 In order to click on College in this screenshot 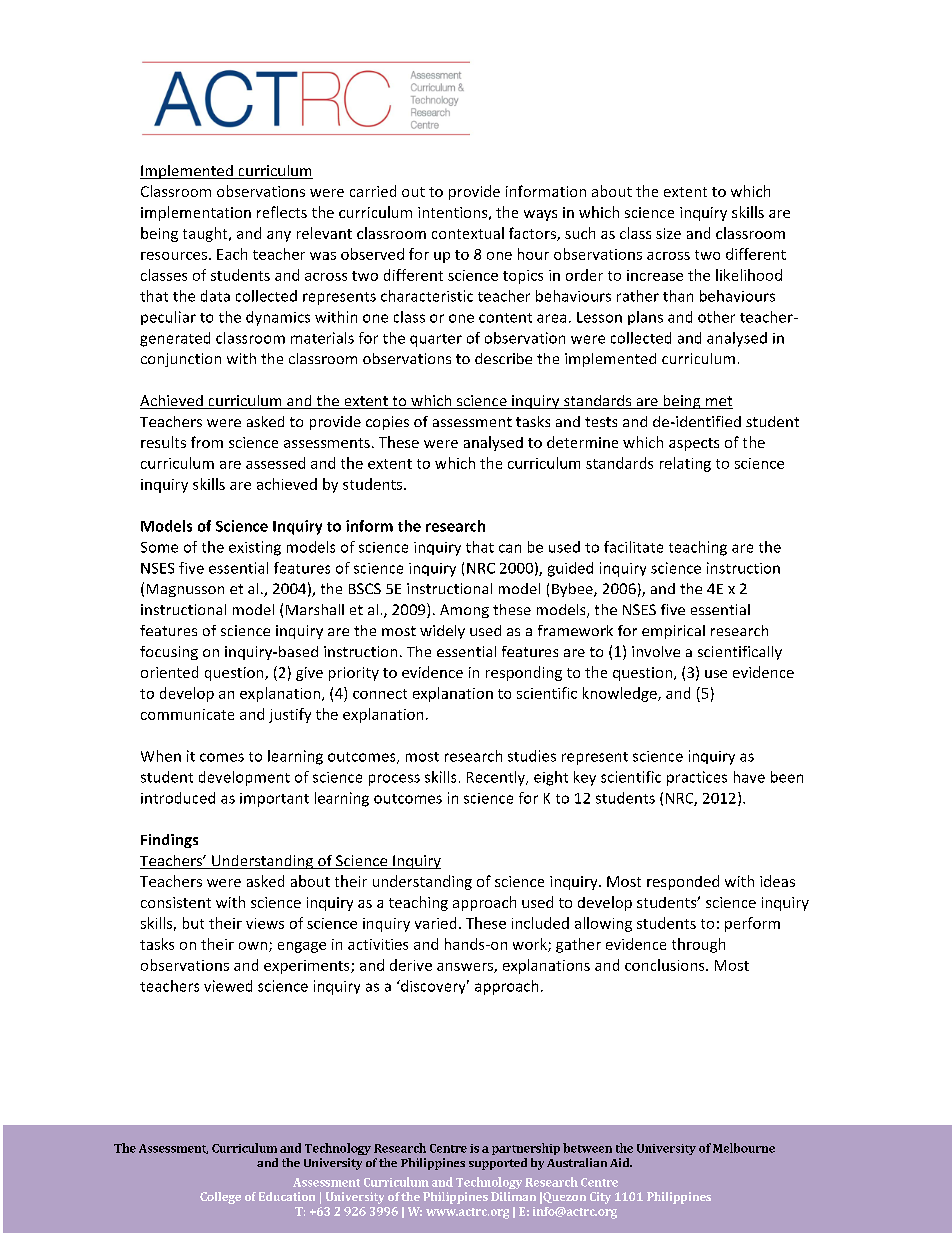, I will do `click(220, 1198)`.
